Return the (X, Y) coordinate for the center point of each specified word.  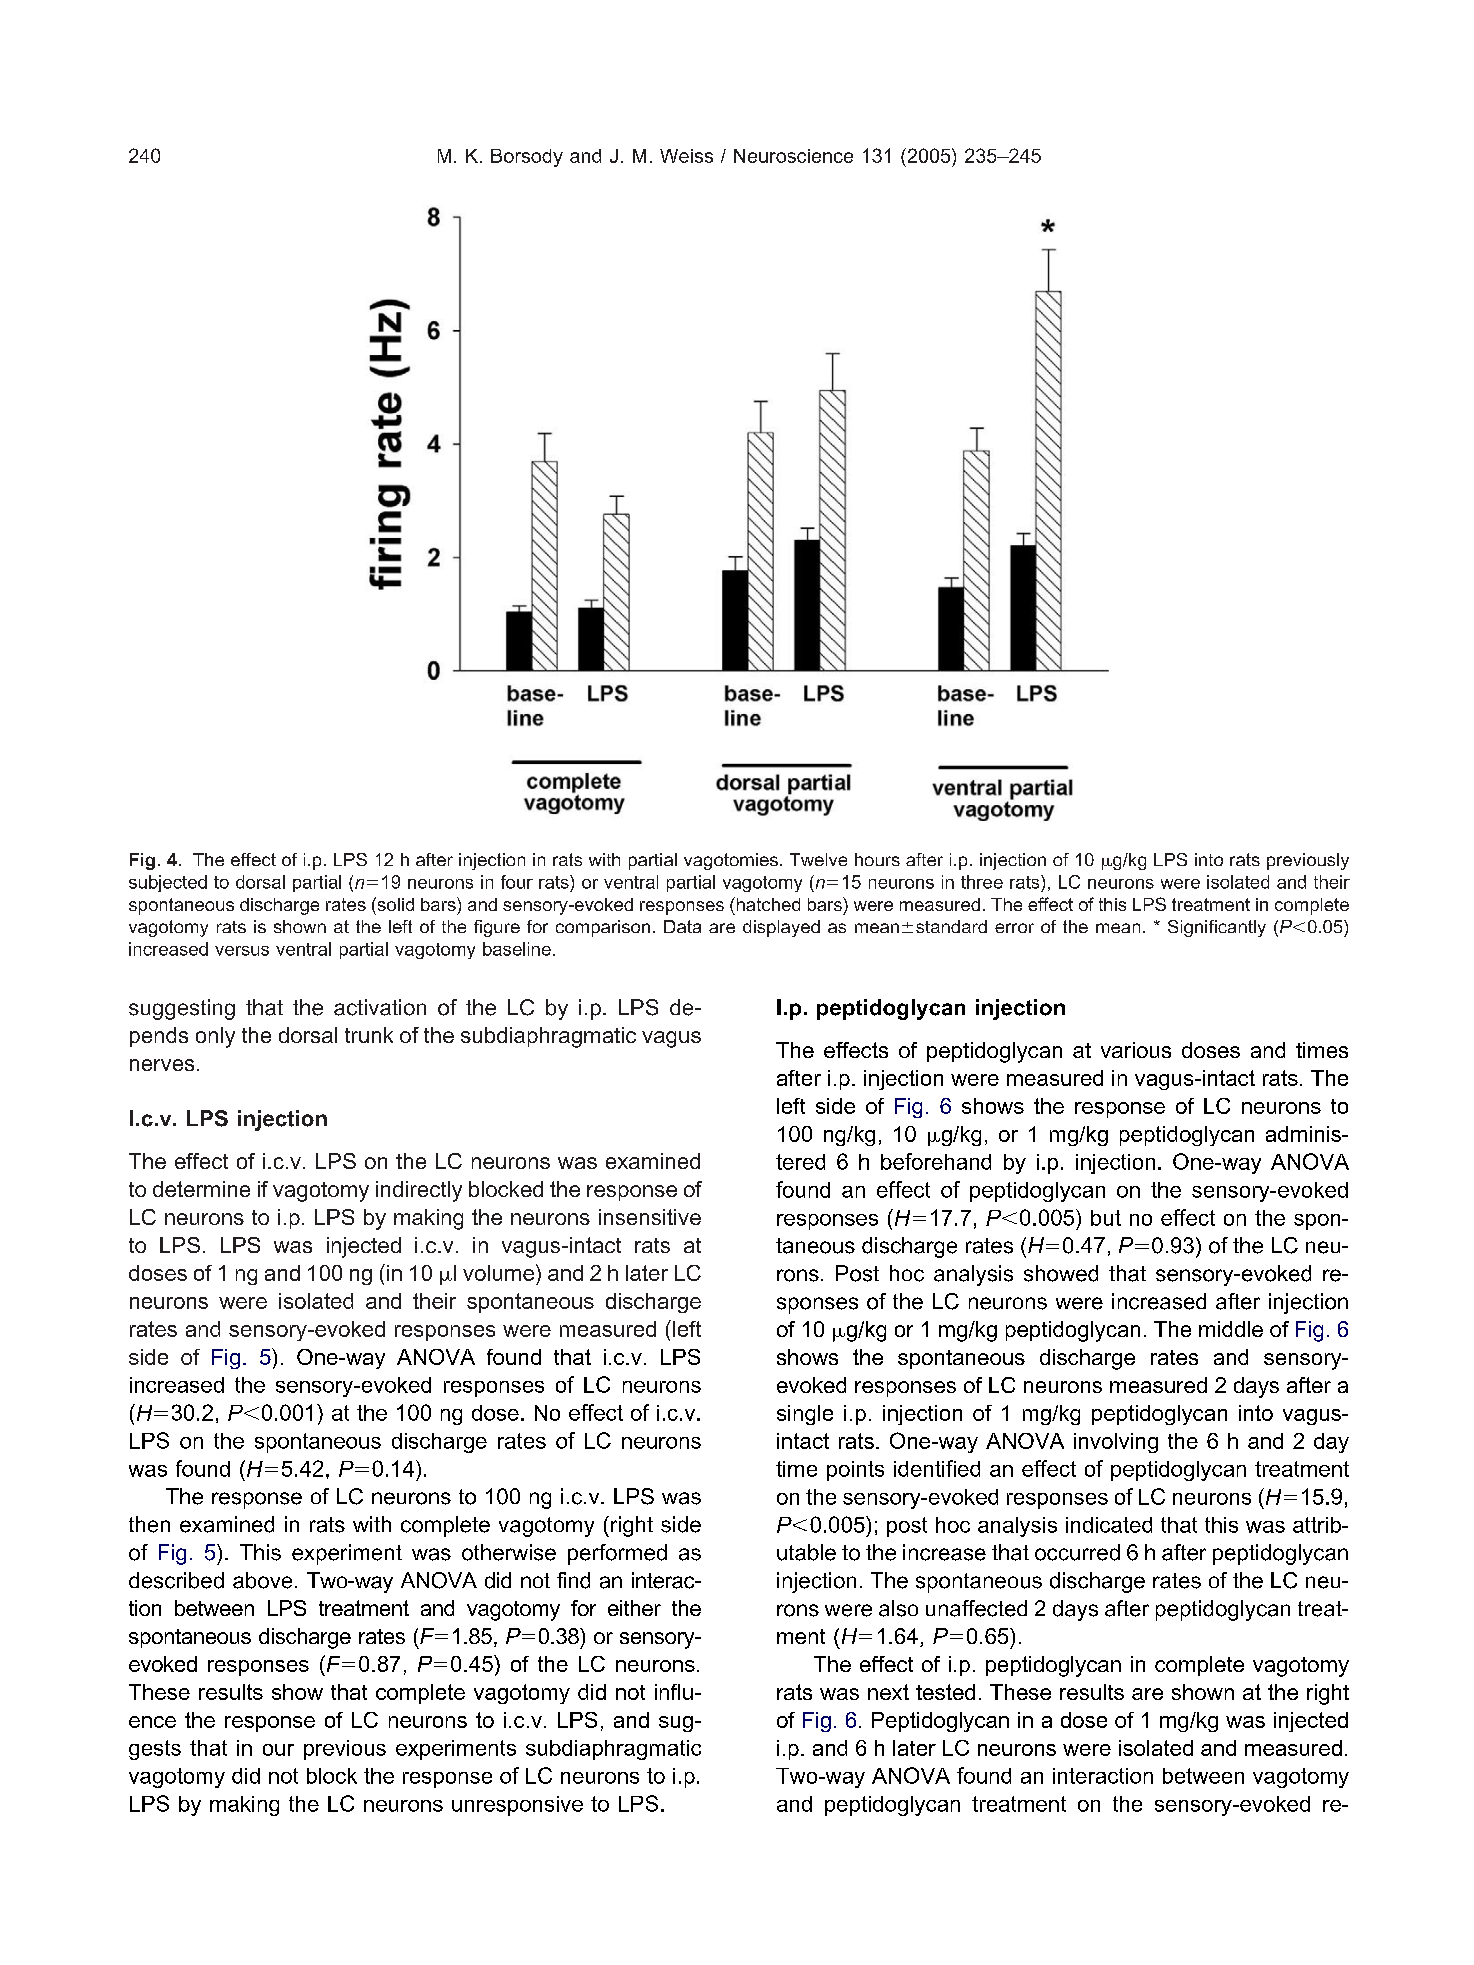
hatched (767, 904)
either (634, 1608)
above (262, 1580)
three (982, 882)
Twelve (818, 859)
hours (877, 859)
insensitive (650, 1217)
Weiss (686, 156)
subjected (168, 883)
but (1106, 1218)
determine (201, 1189)
